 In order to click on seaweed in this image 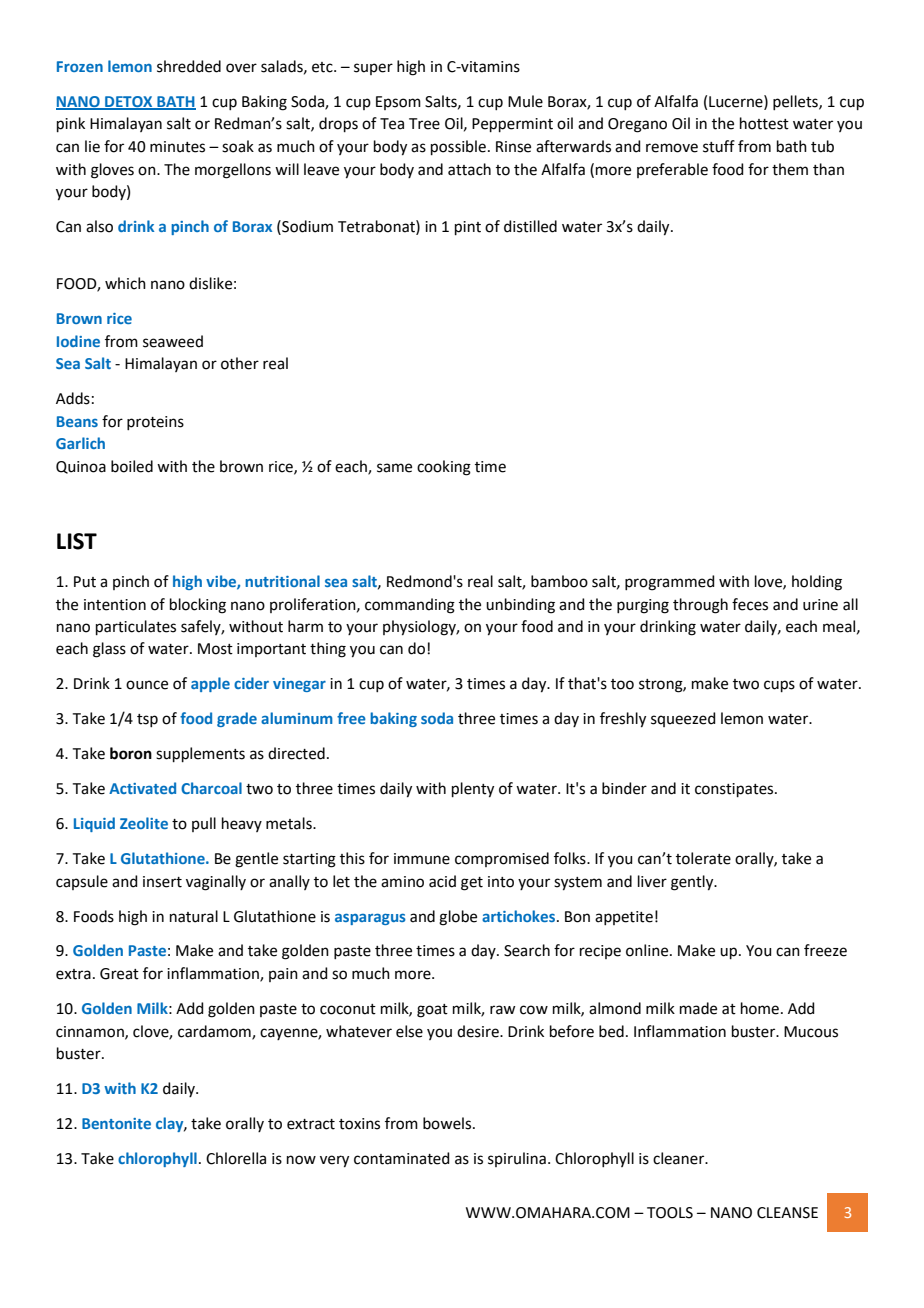, I will do `click(173, 341)`.
